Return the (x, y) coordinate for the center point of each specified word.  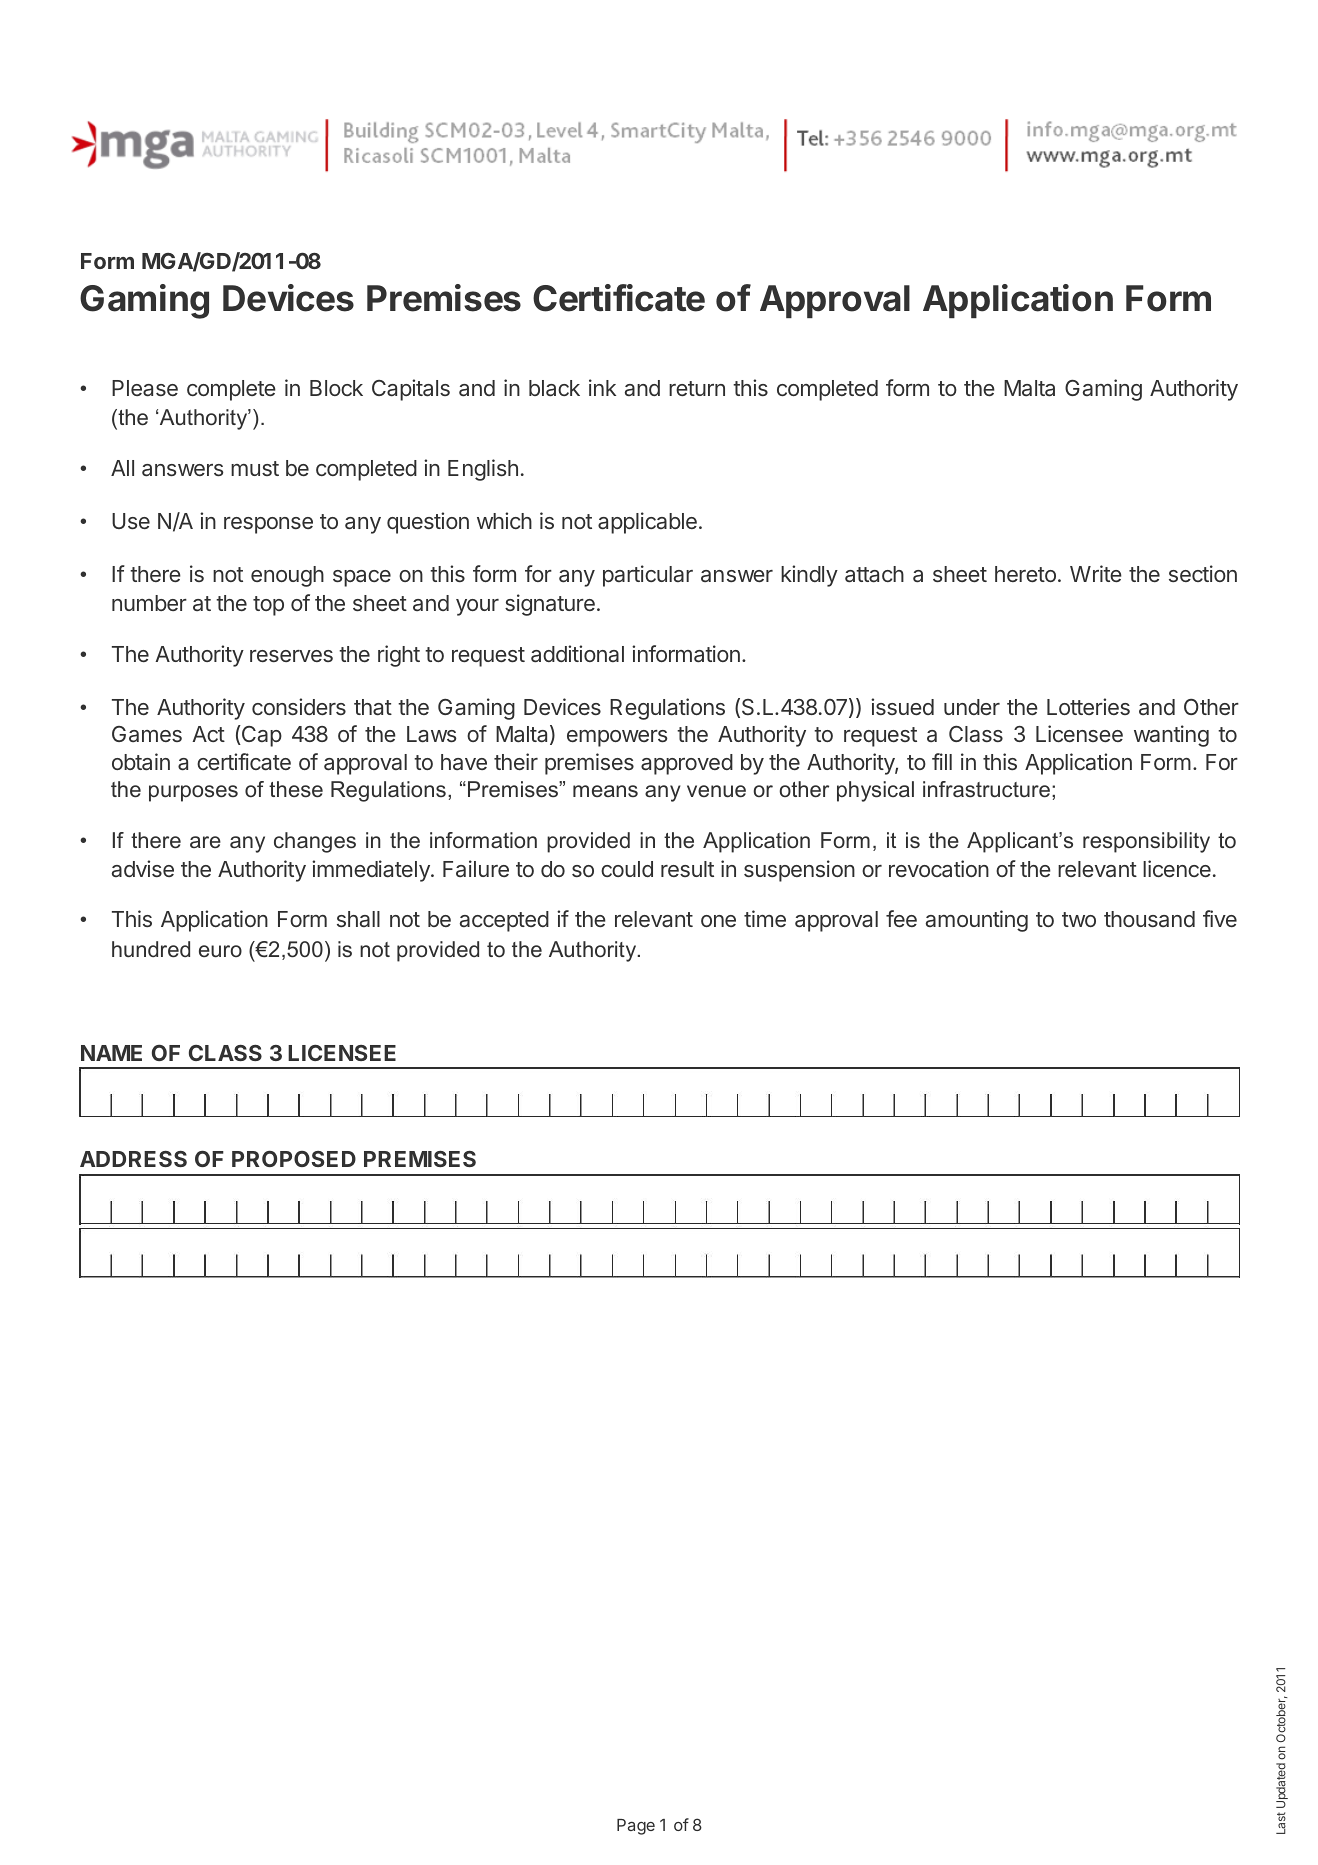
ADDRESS (133, 1159)
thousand (1149, 919)
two (1079, 919)
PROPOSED (294, 1159)
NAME (111, 1053)
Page (636, 1827)
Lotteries (1088, 706)
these (296, 789)
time (765, 918)
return (697, 388)
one (718, 921)
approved (687, 764)
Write (1096, 573)
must (255, 468)
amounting (977, 921)
